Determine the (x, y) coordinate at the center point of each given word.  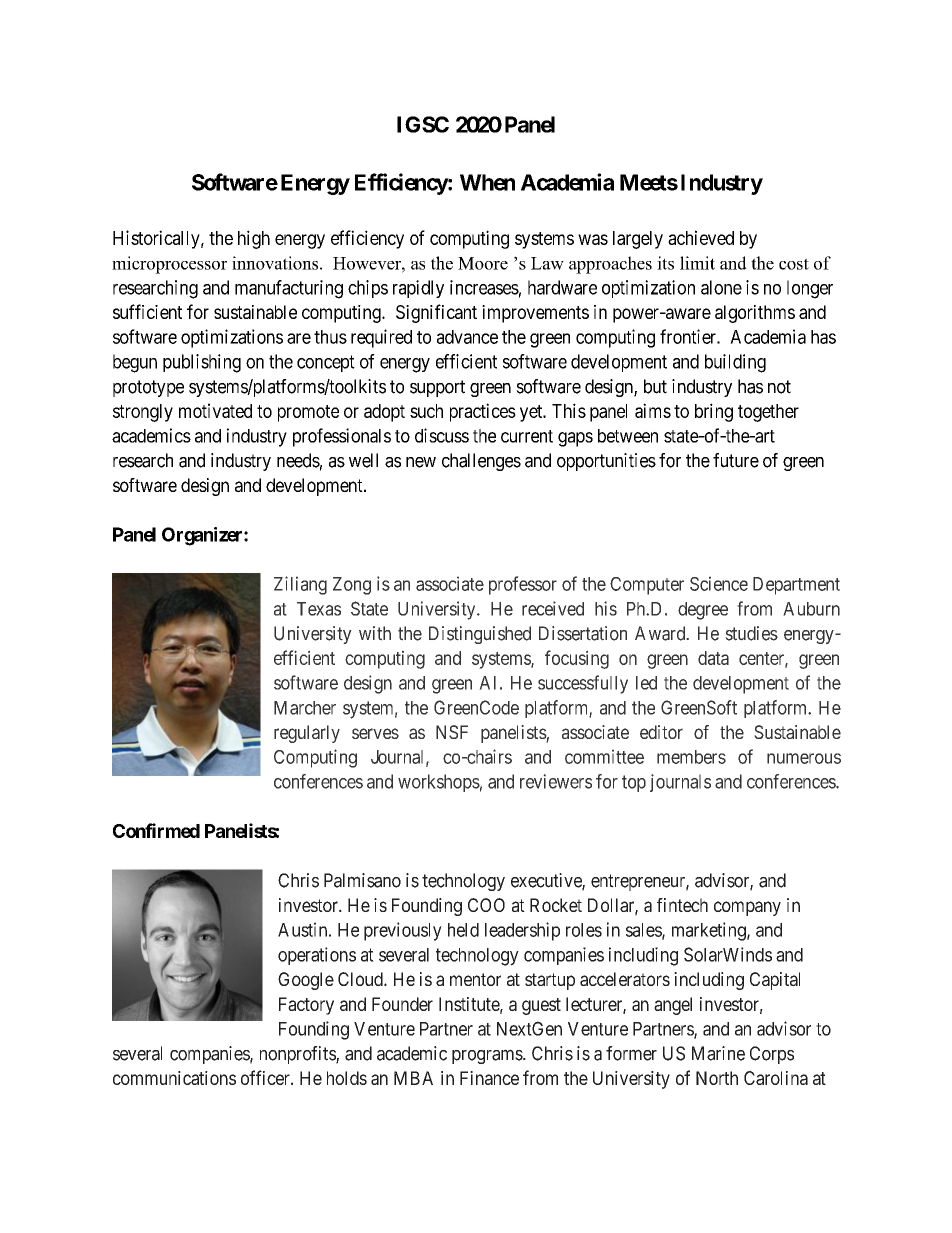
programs (488, 1056)
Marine (718, 1053)
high (254, 239)
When (487, 182)
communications (174, 1078)
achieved (701, 237)
